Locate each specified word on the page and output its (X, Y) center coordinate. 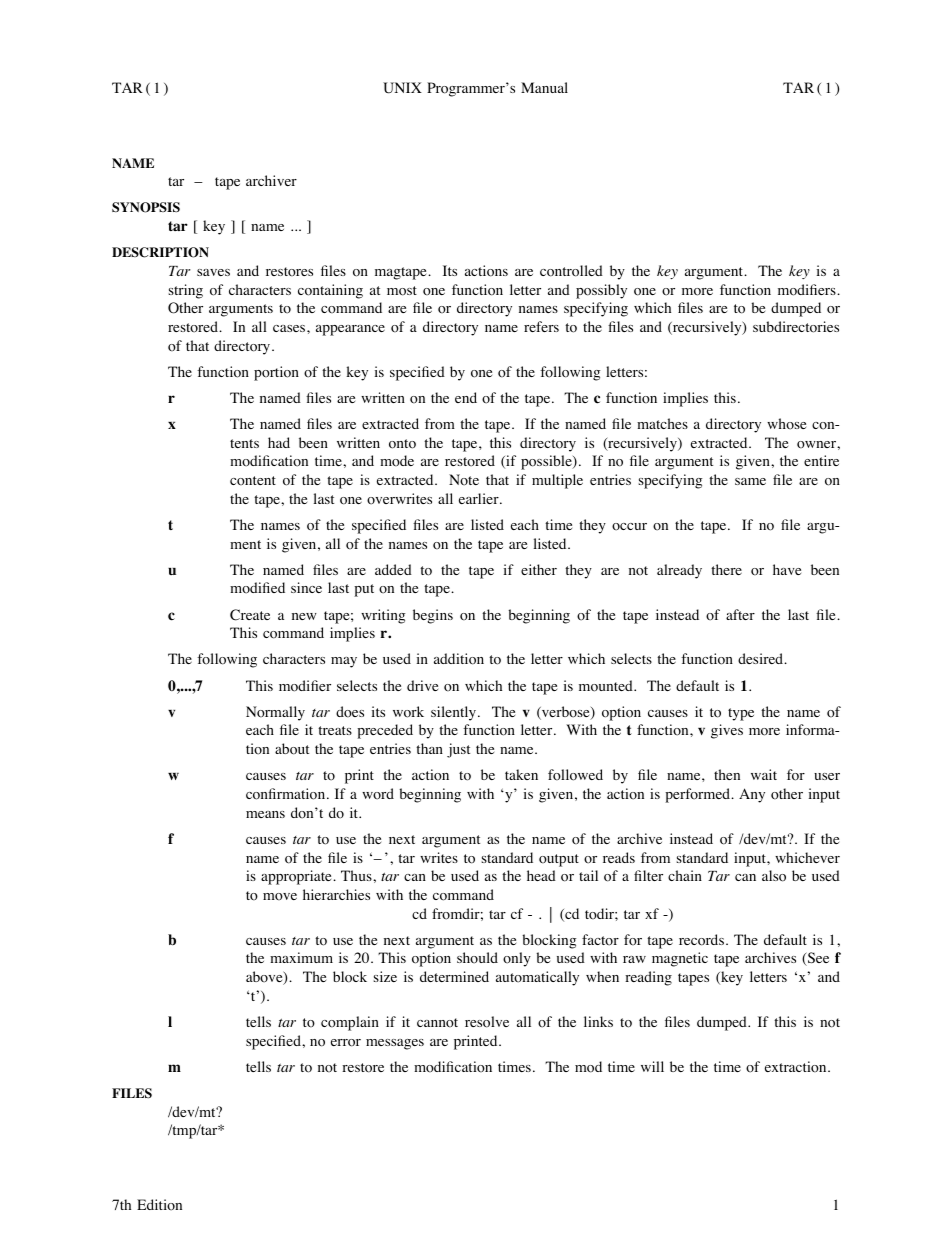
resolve (487, 1022)
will (652, 1066)
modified (257, 588)
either (539, 569)
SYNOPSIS (146, 207)
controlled (571, 271)
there (726, 569)
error (346, 1043)
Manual (544, 87)
